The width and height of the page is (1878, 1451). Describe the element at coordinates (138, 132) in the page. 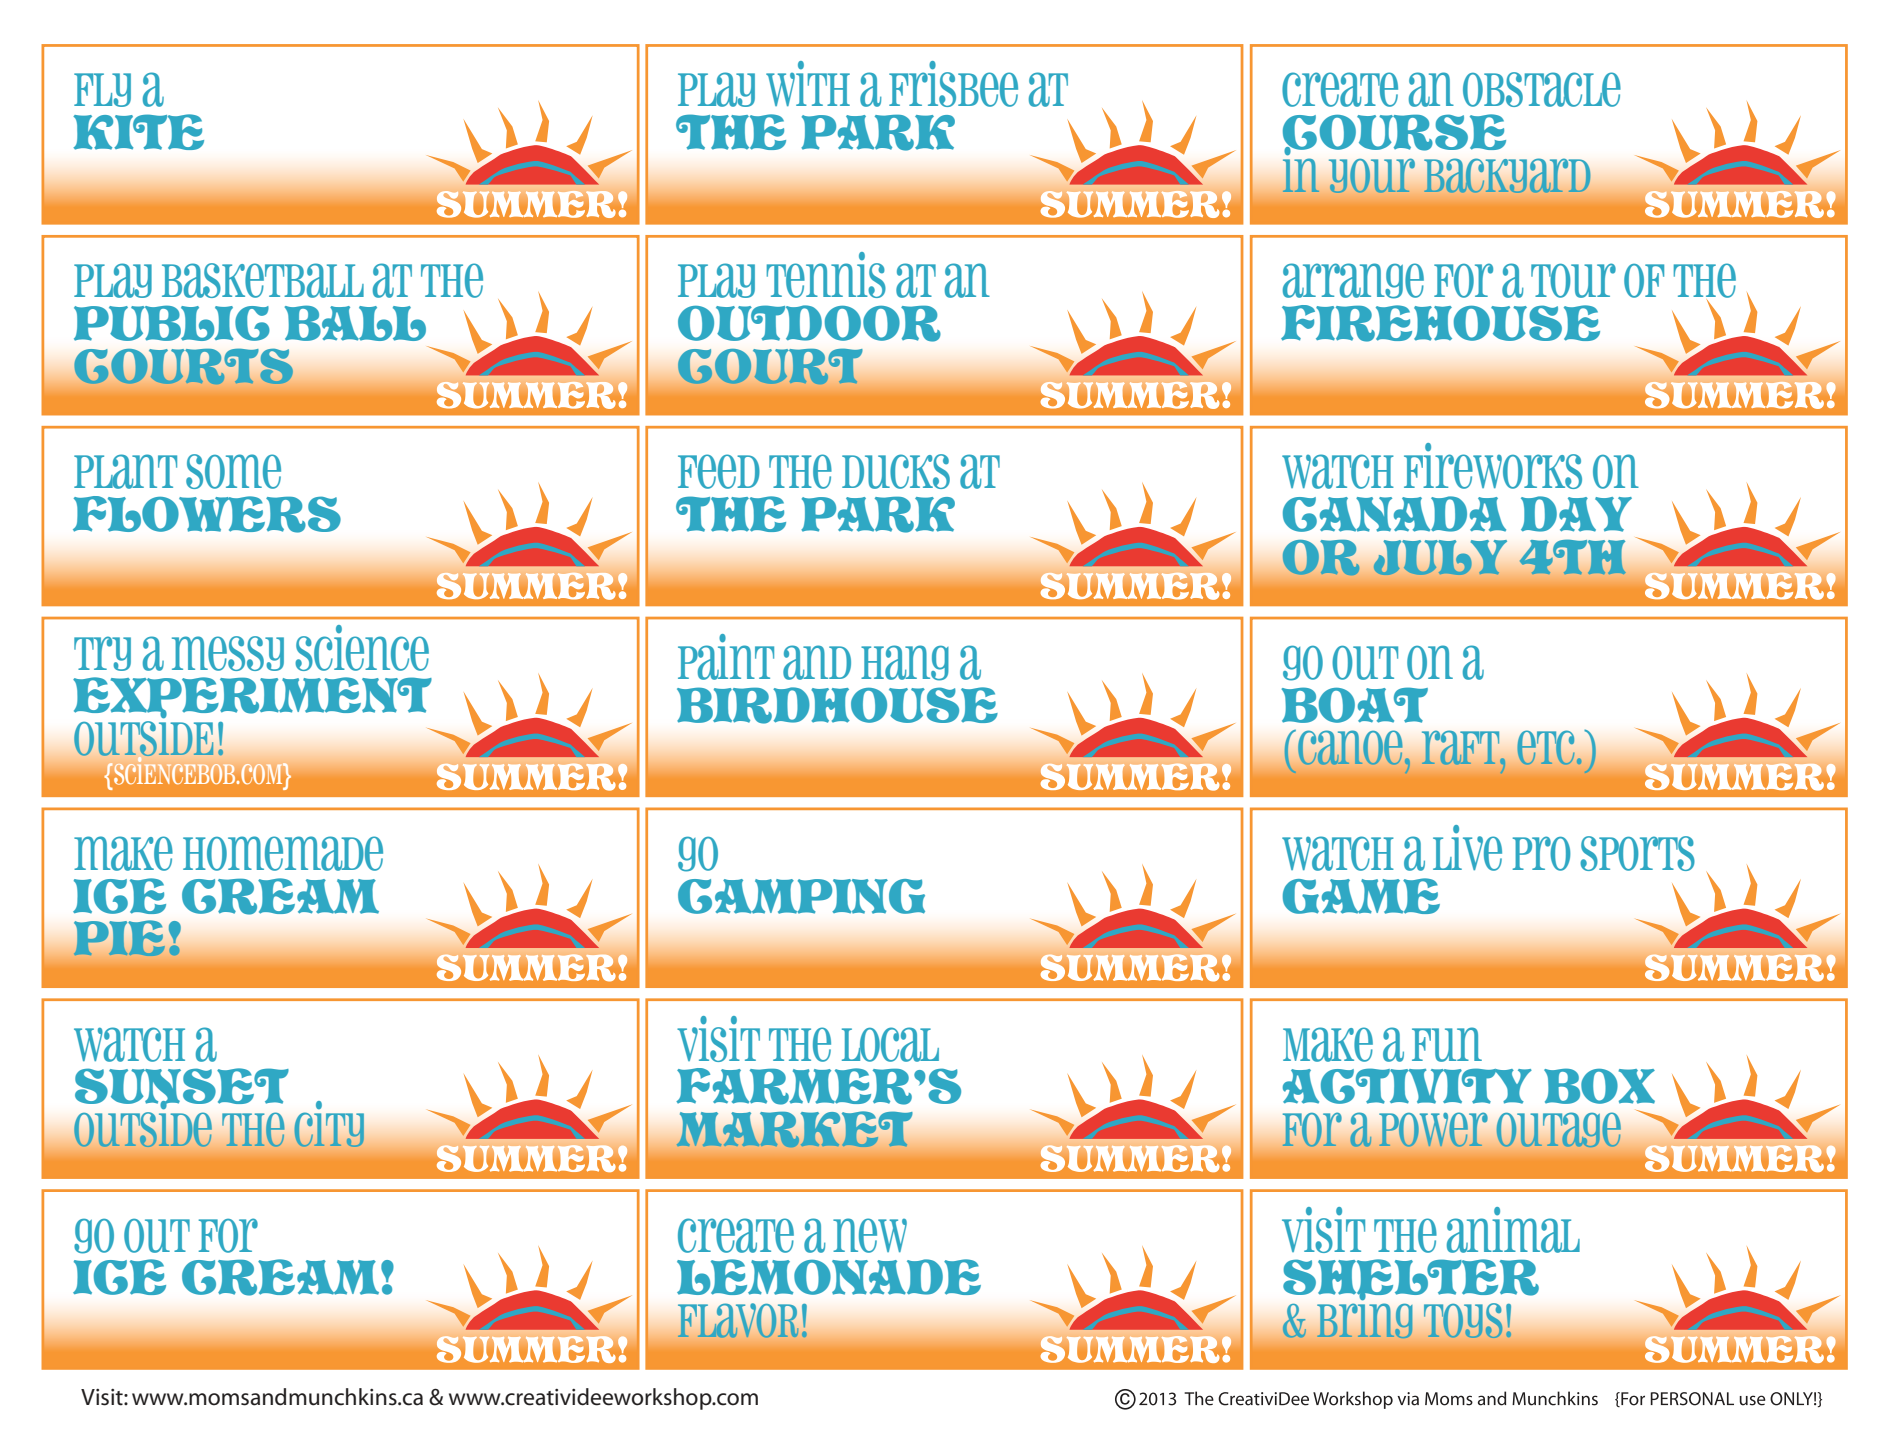

I see `KITE` at that location.
